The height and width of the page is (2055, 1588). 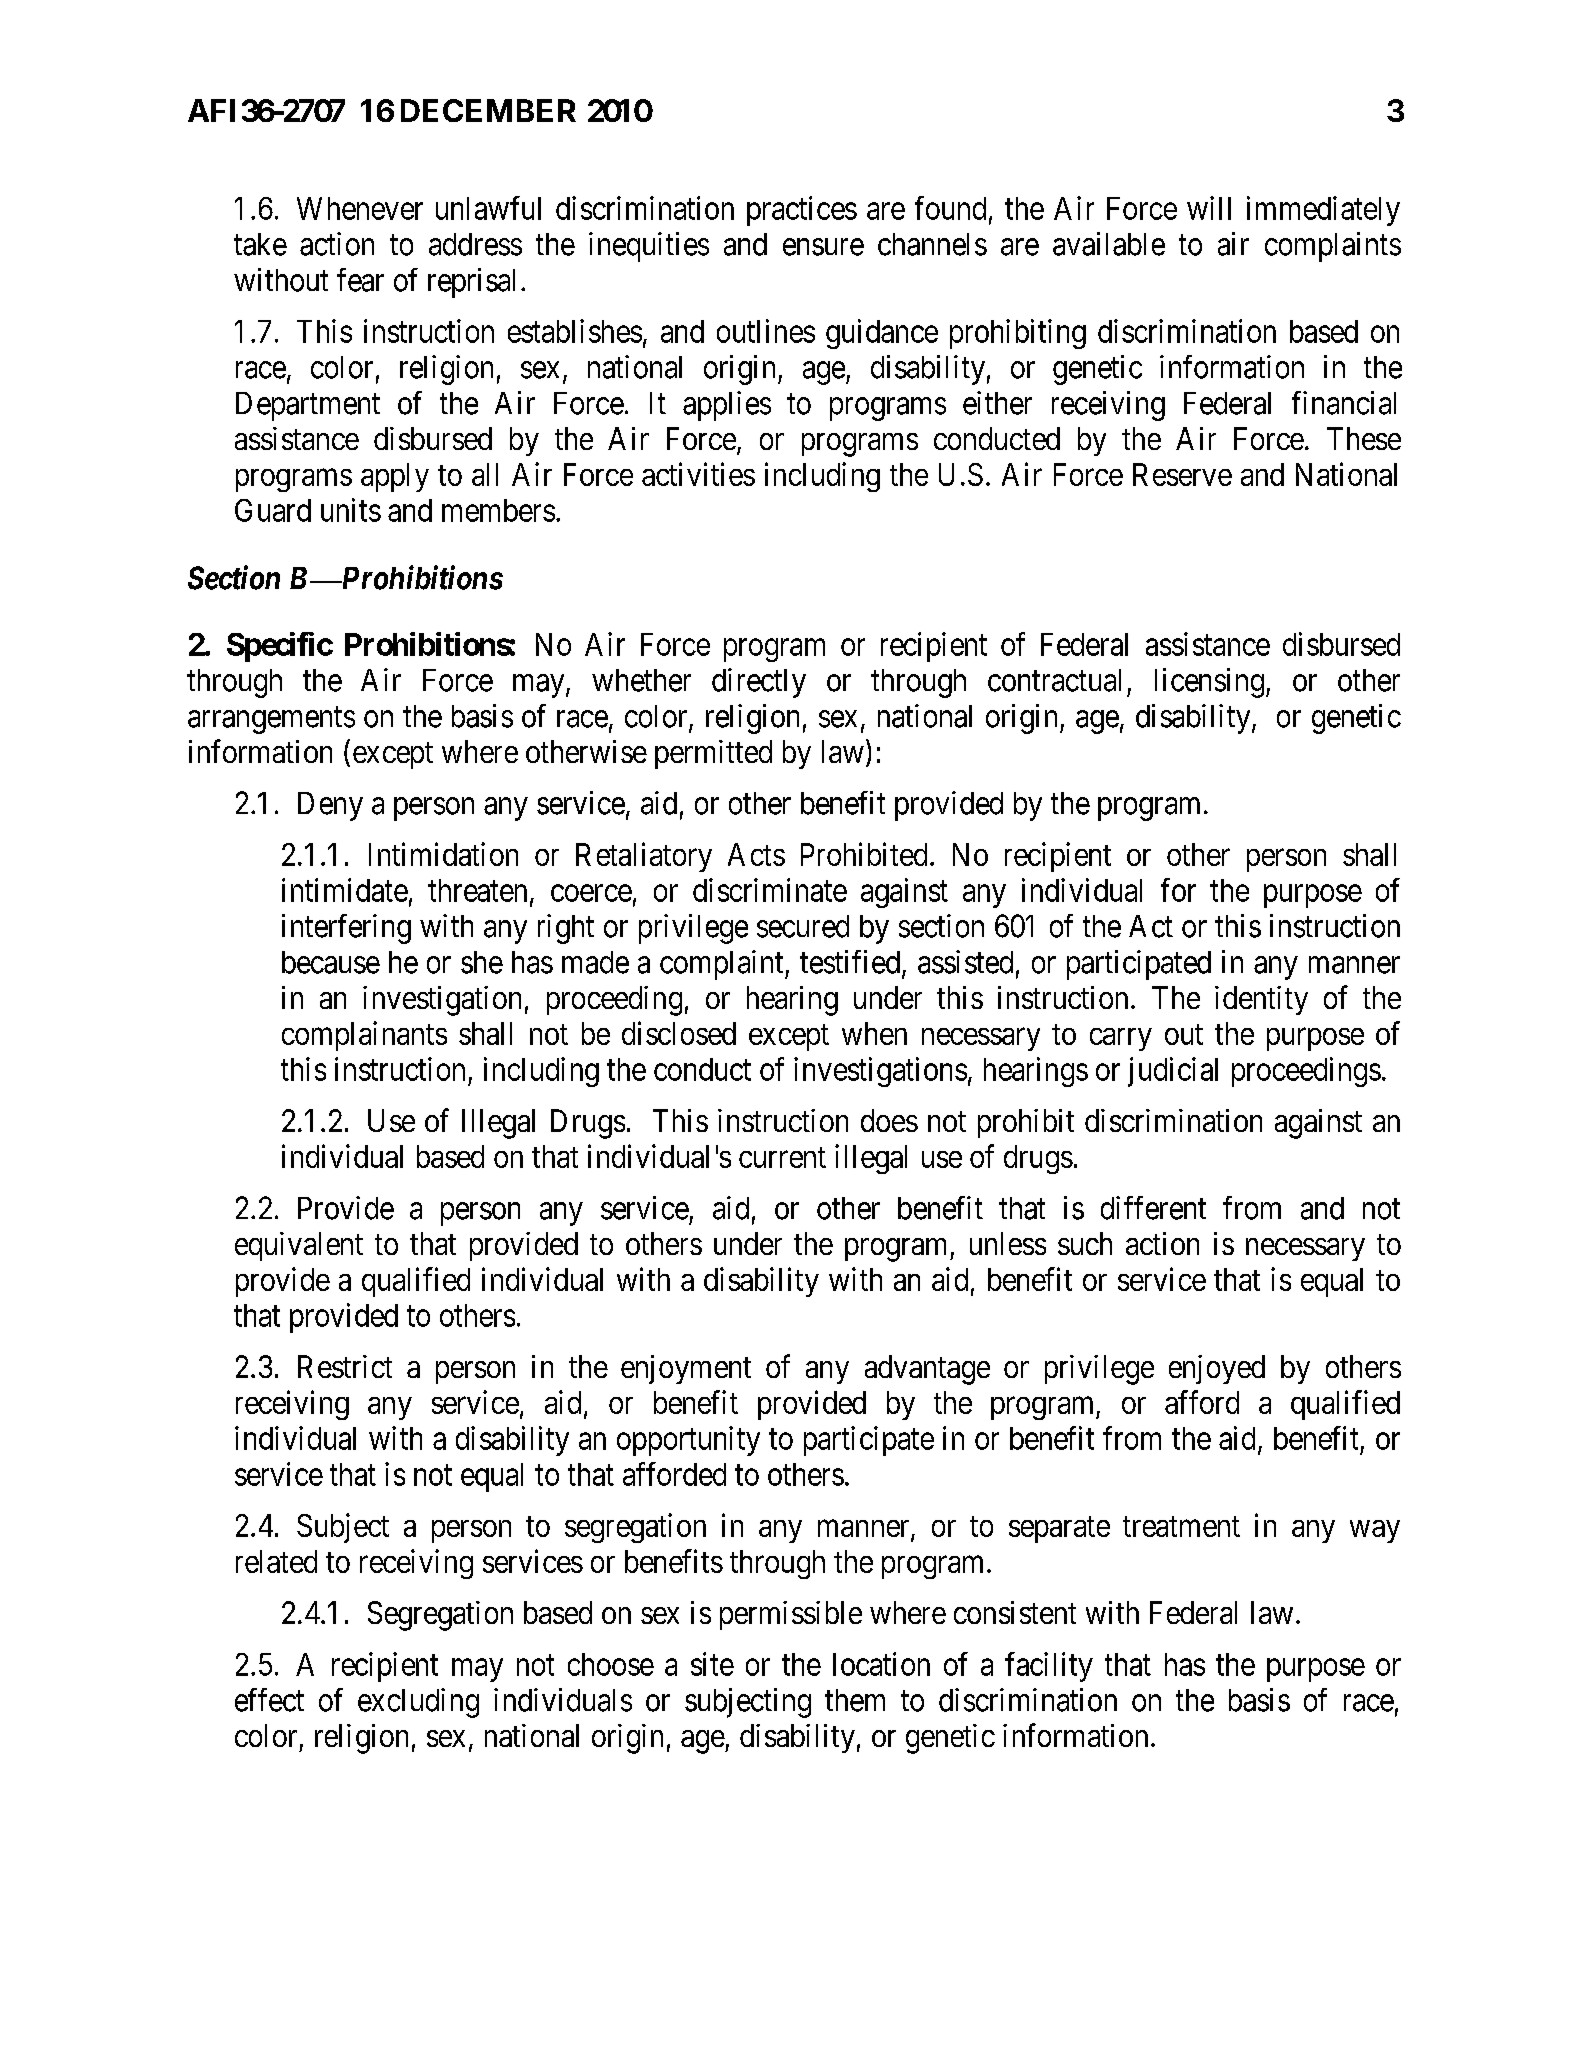 I want to click on directly, so click(x=759, y=683).
